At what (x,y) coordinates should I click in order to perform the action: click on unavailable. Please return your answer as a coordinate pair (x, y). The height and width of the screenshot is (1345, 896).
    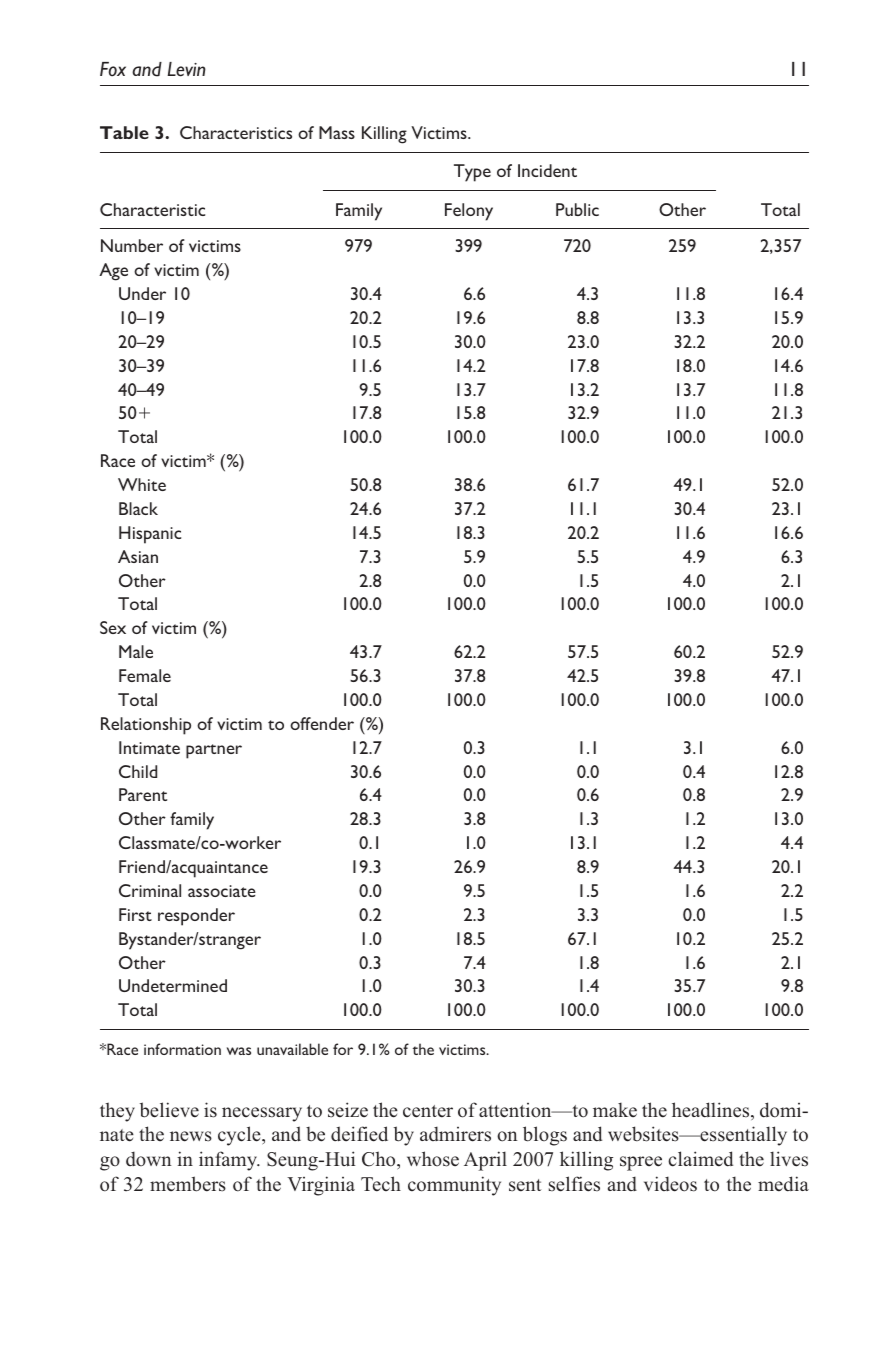
    Looking at the image, I should click on (292, 1049).
